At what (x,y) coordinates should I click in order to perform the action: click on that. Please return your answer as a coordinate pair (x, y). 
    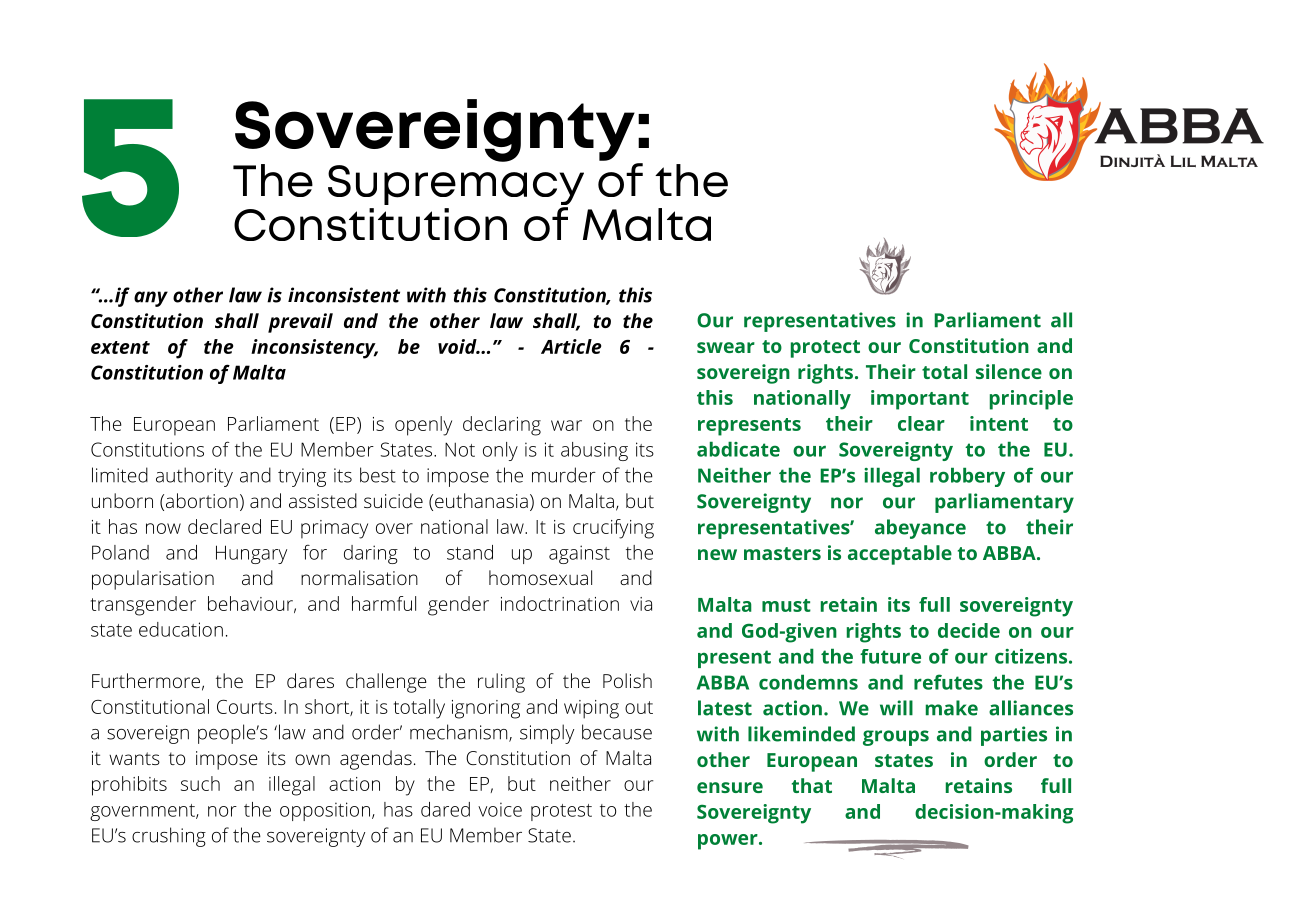
    Looking at the image, I should click on (812, 785).
